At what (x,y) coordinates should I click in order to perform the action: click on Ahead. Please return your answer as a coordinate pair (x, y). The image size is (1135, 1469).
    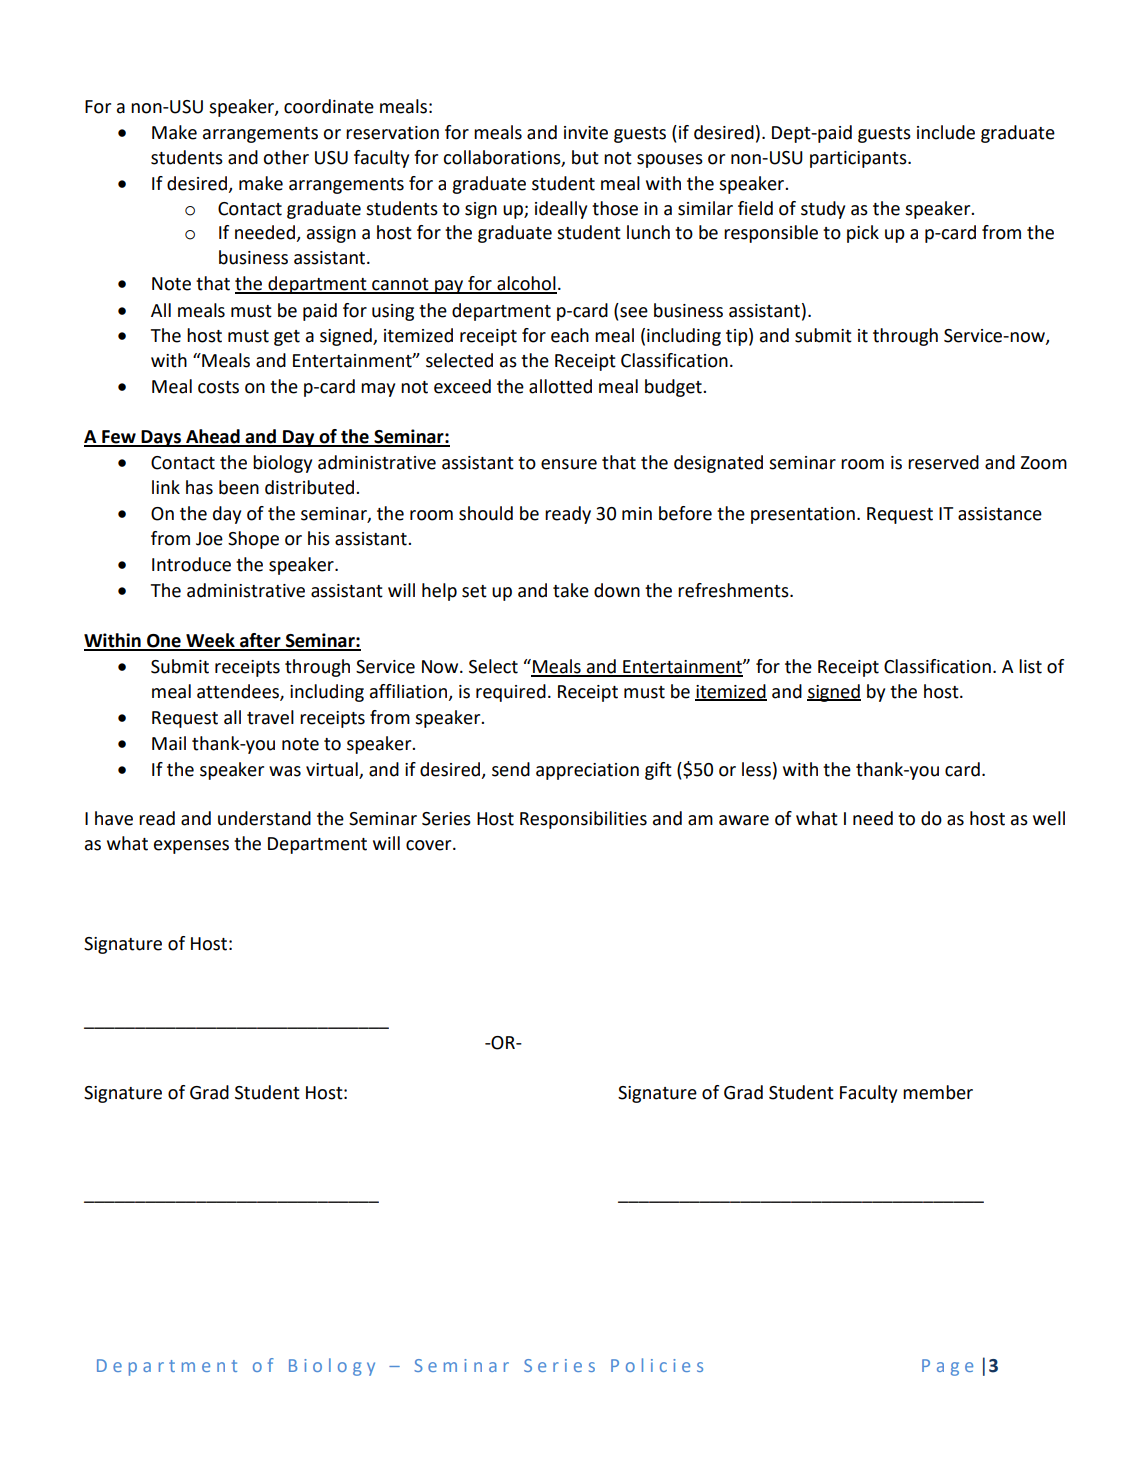
    Looking at the image, I should click on (213, 437).
